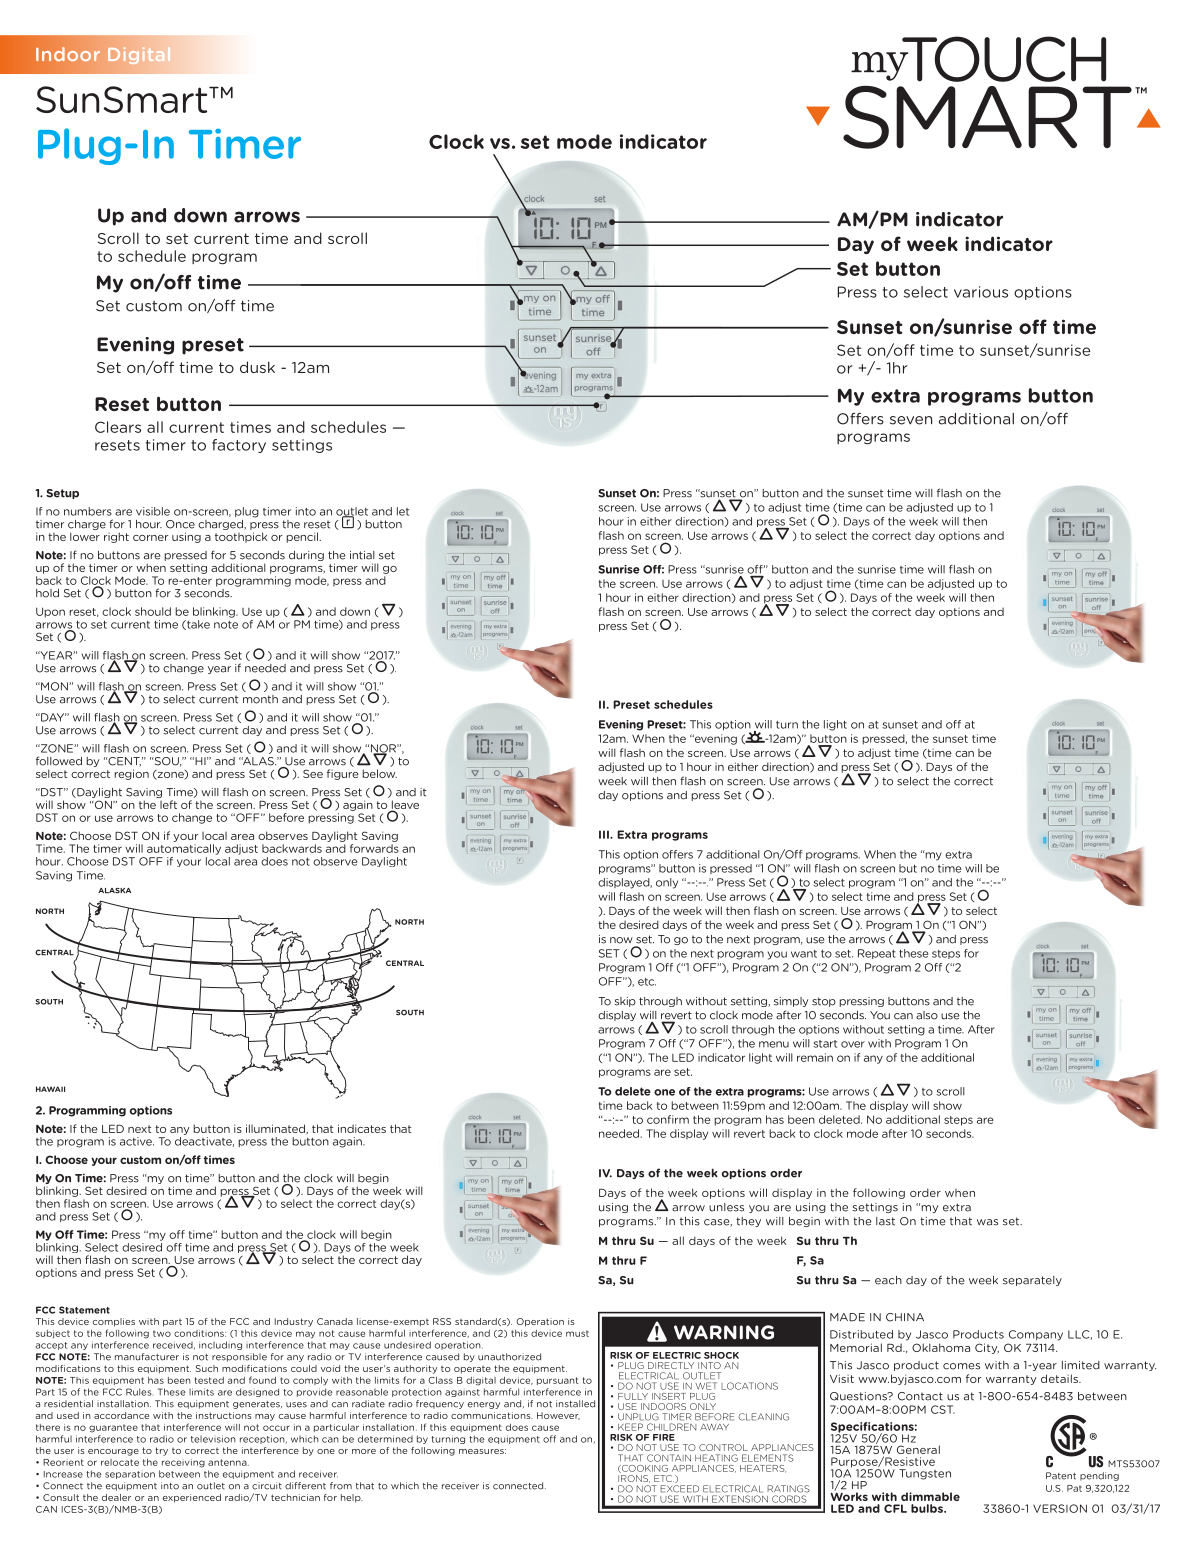 The height and width of the document is (1548, 1196). What do you see at coordinates (621, 940) in the document?
I see `now` at bounding box center [621, 940].
